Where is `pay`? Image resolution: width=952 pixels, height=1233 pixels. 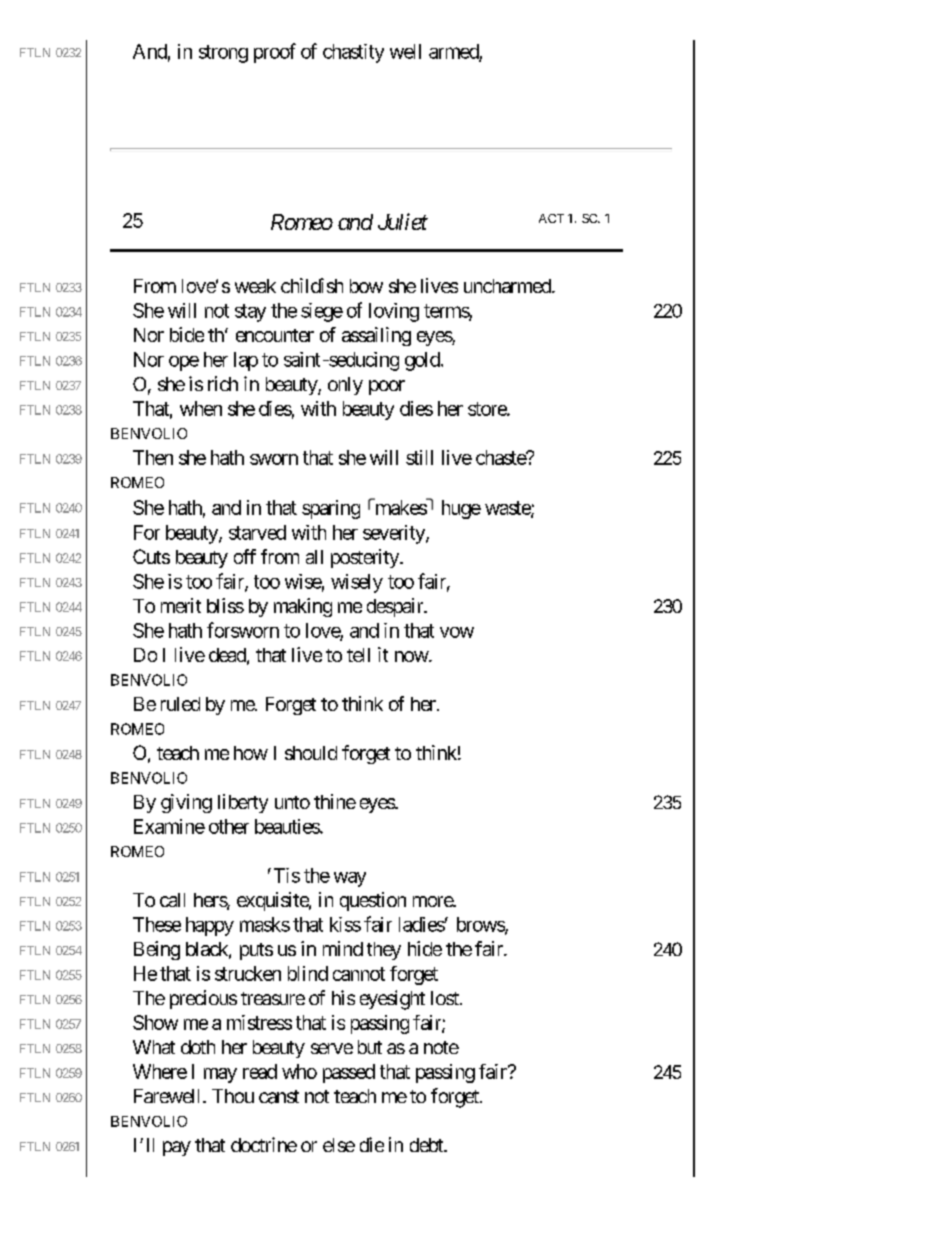
pay is located at coordinates (177, 1148).
